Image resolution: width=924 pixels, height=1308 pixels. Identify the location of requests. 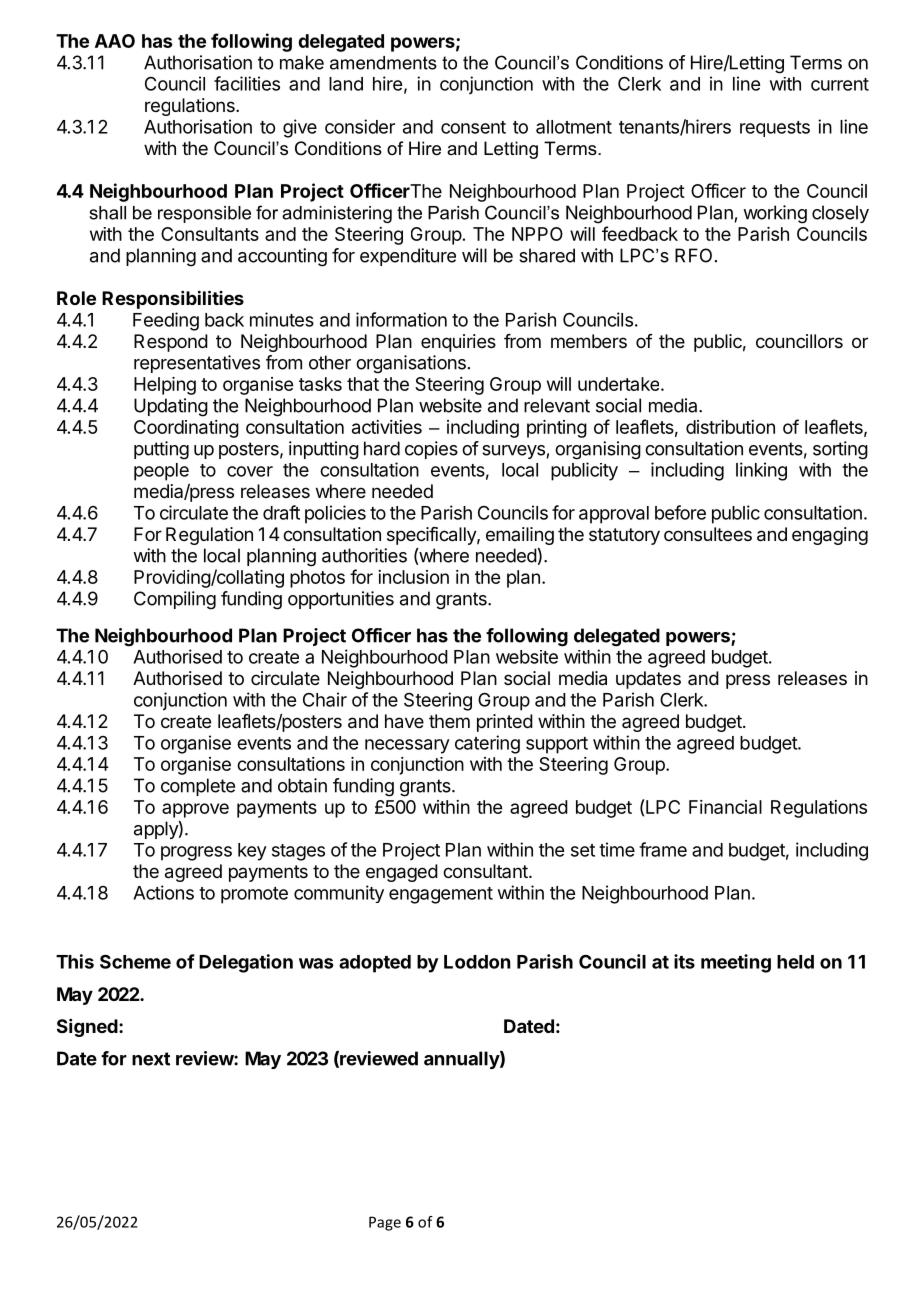
(775, 129).
